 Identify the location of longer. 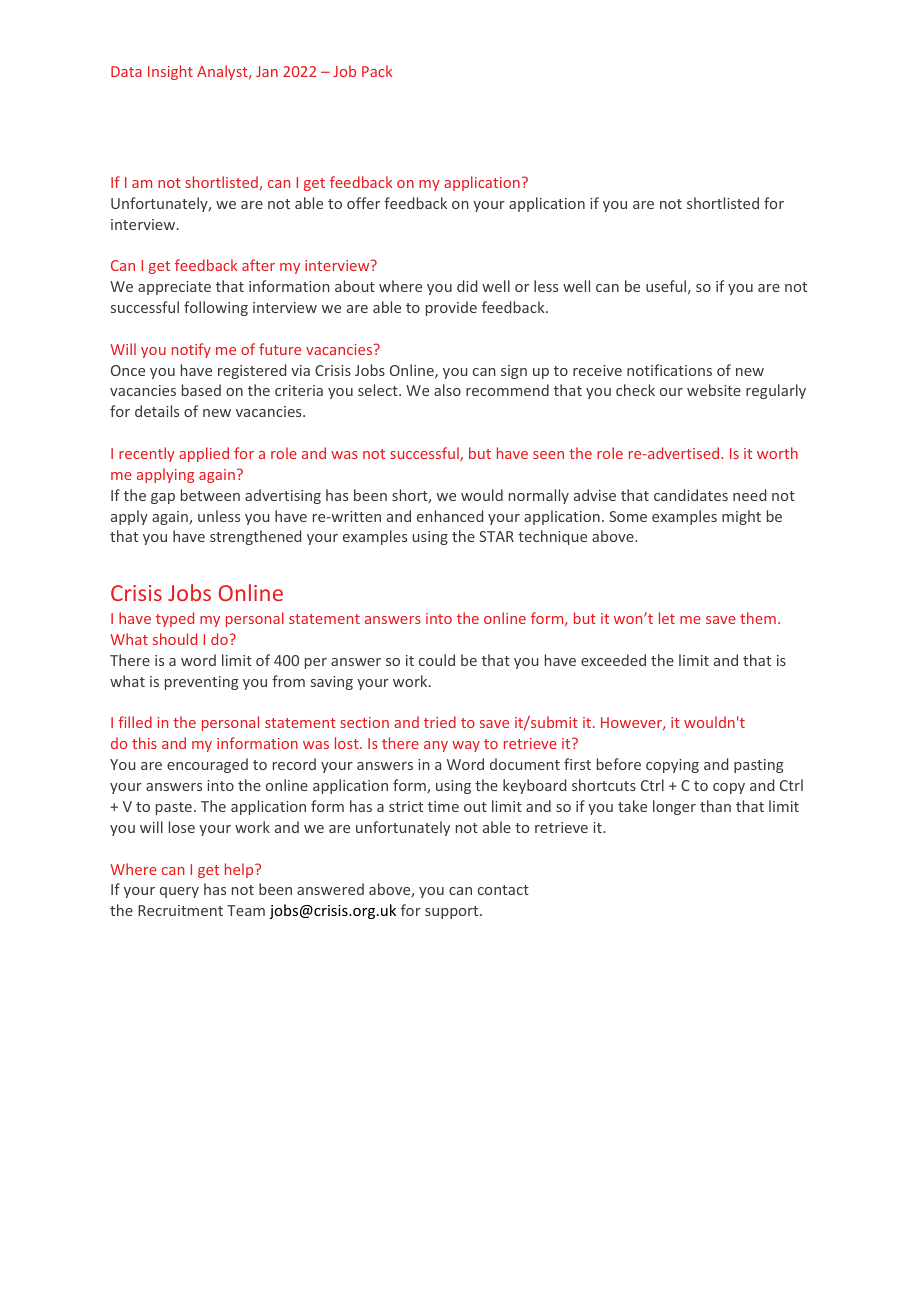
(674, 807).
